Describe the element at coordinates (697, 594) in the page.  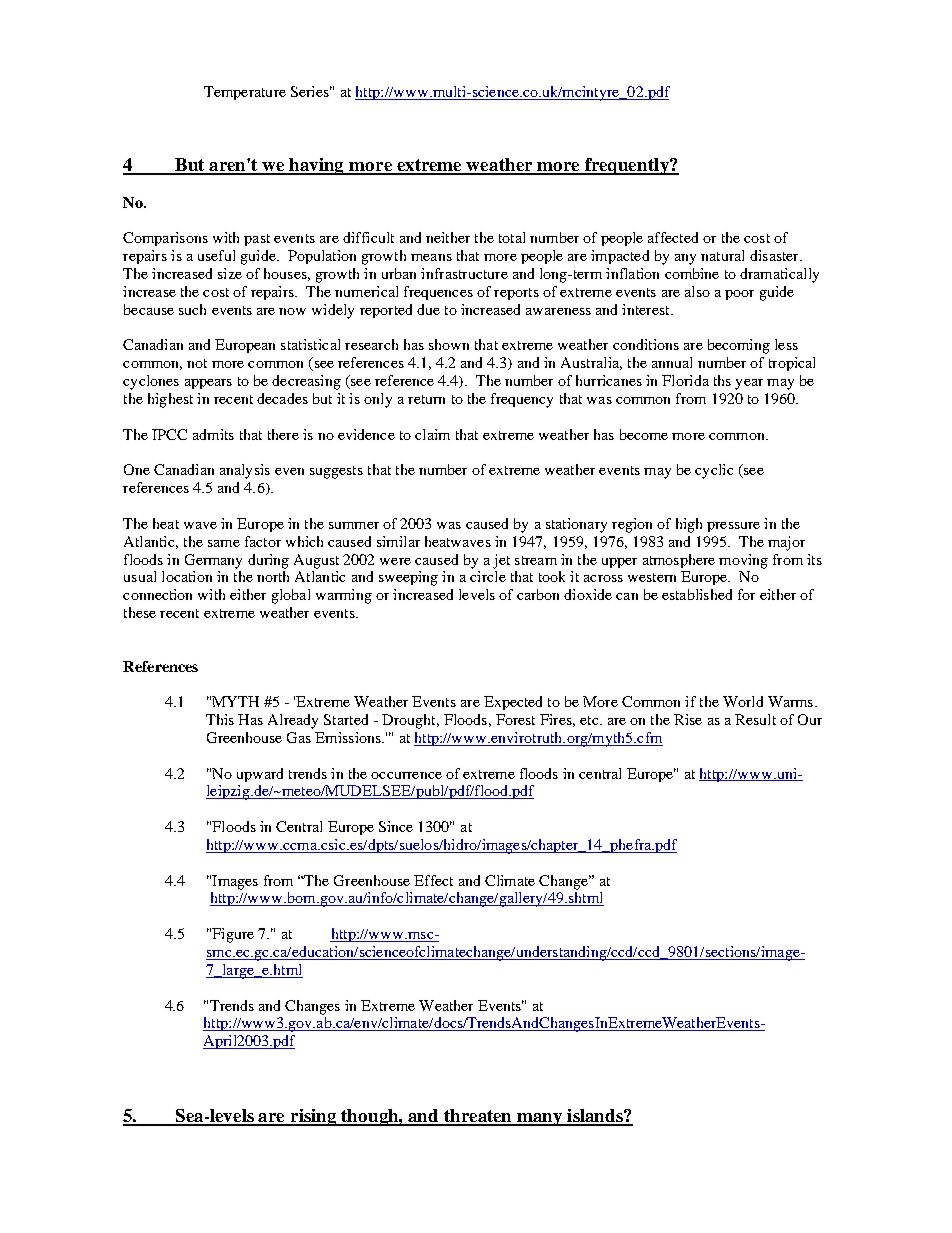
I see `established` at that location.
